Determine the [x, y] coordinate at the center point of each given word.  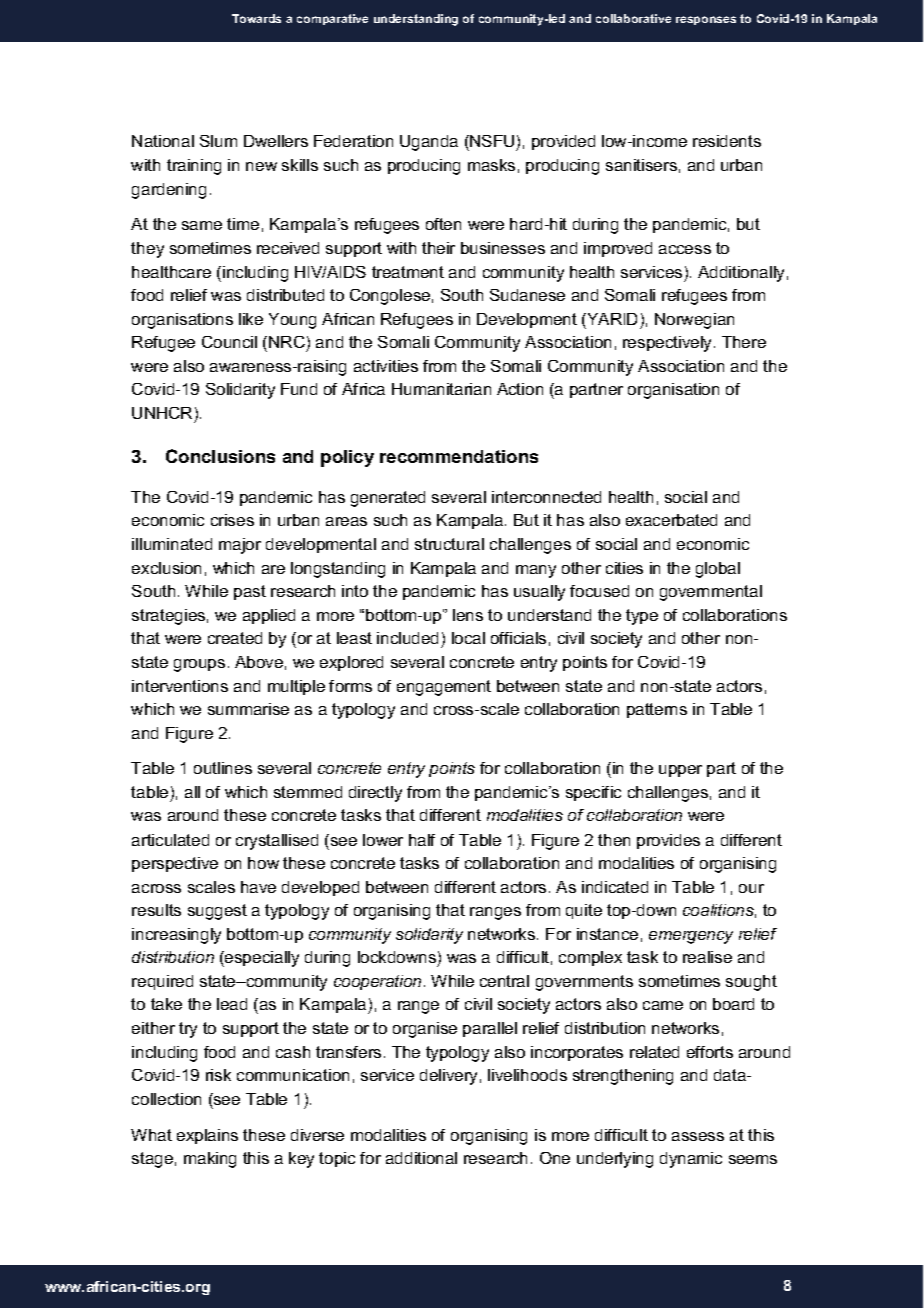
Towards [256, 18]
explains [207, 1136]
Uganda [429, 143]
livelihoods [527, 1075]
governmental [711, 593]
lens [468, 615]
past [250, 592]
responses [706, 20]
